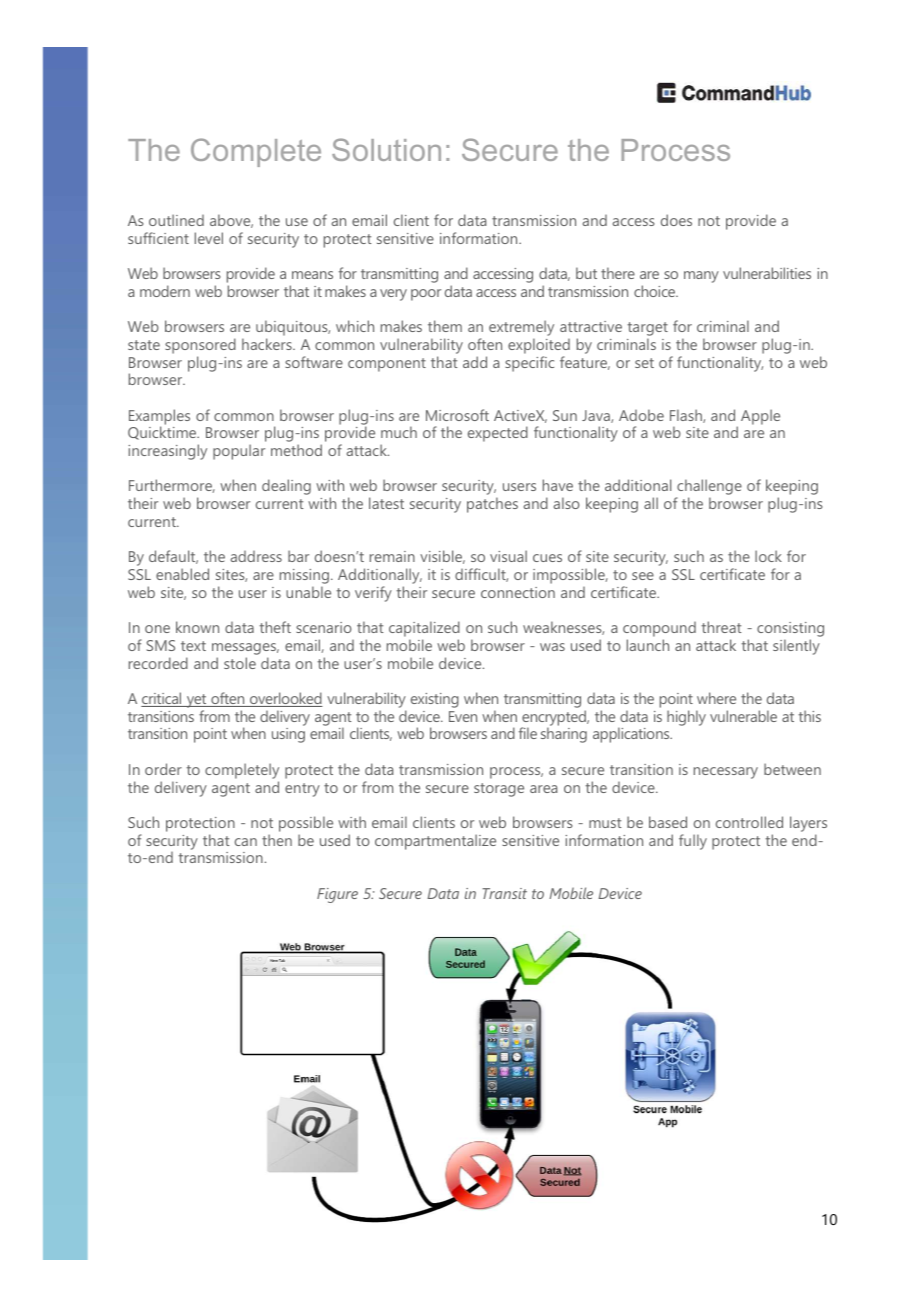 This screenshot has width=924, height=1308. I want to click on address, so click(256, 556).
